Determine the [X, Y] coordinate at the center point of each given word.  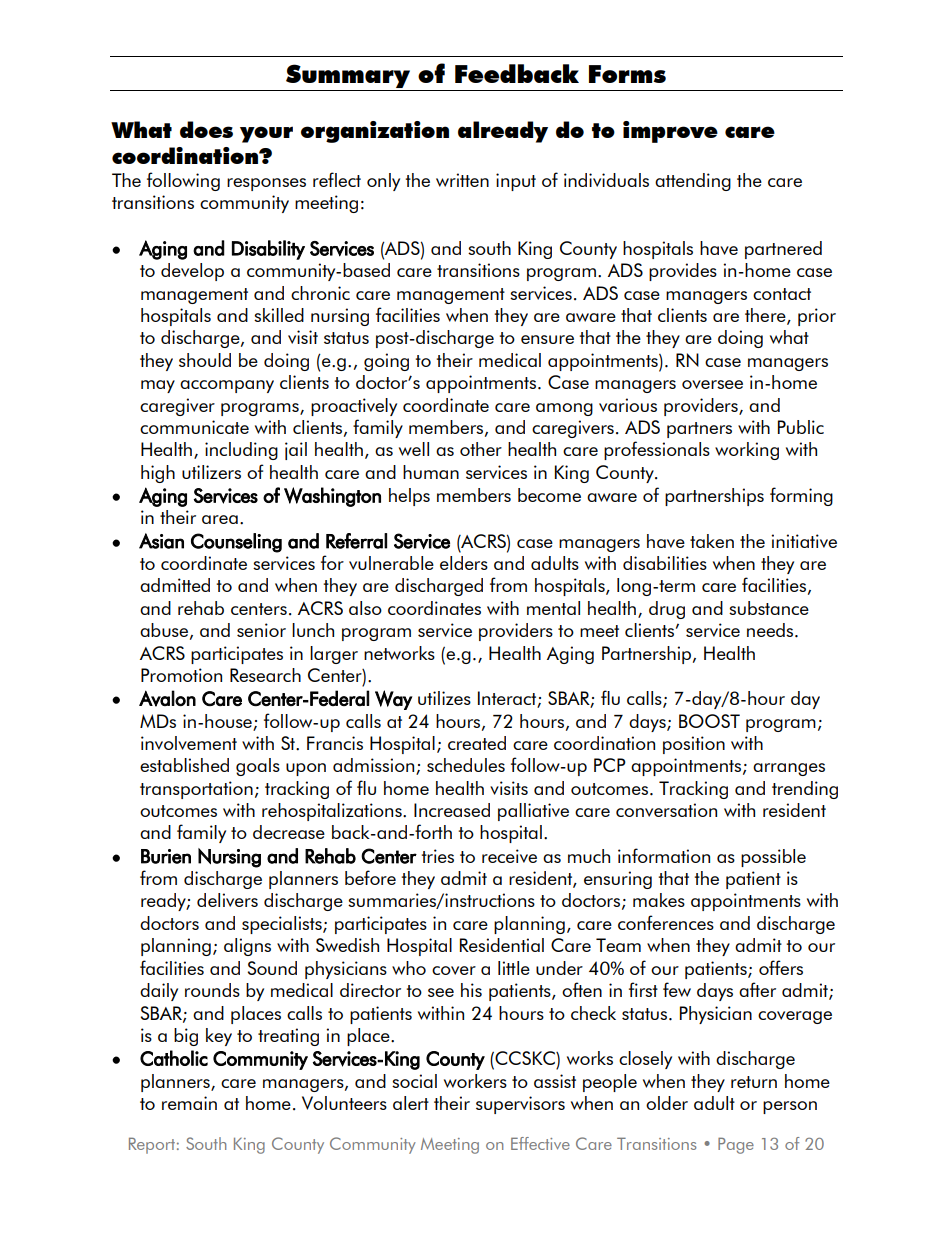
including [241, 451]
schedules [466, 765]
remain [189, 1103]
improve [670, 132]
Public [801, 427]
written [462, 180]
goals [258, 767]
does [206, 129]
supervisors [520, 1105]
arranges [789, 769]
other [481, 449]
